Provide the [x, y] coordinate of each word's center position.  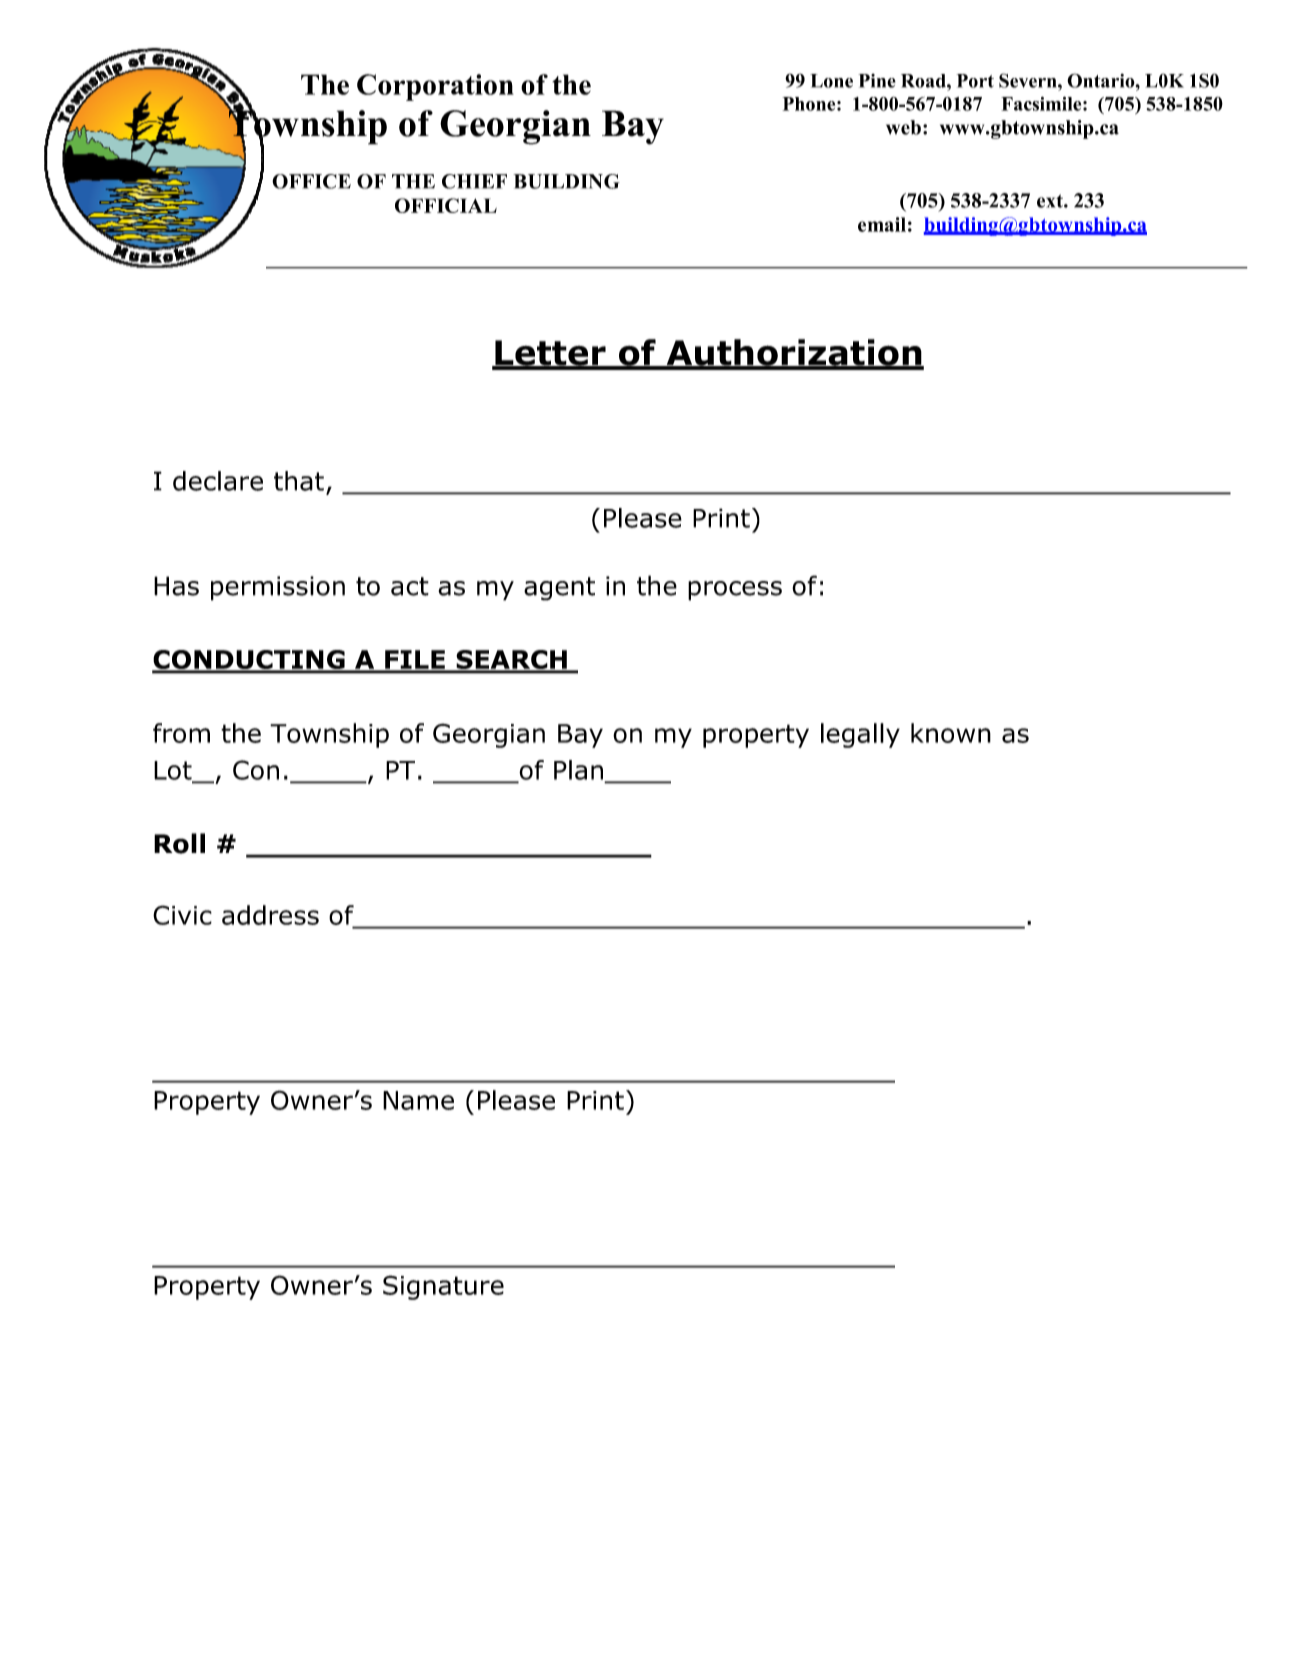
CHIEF [474, 181]
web [903, 127]
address [270, 915]
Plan [578, 770]
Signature [443, 1287]
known [951, 733]
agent [559, 589]
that [299, 481]
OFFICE [311, 181]
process [735, 591]
